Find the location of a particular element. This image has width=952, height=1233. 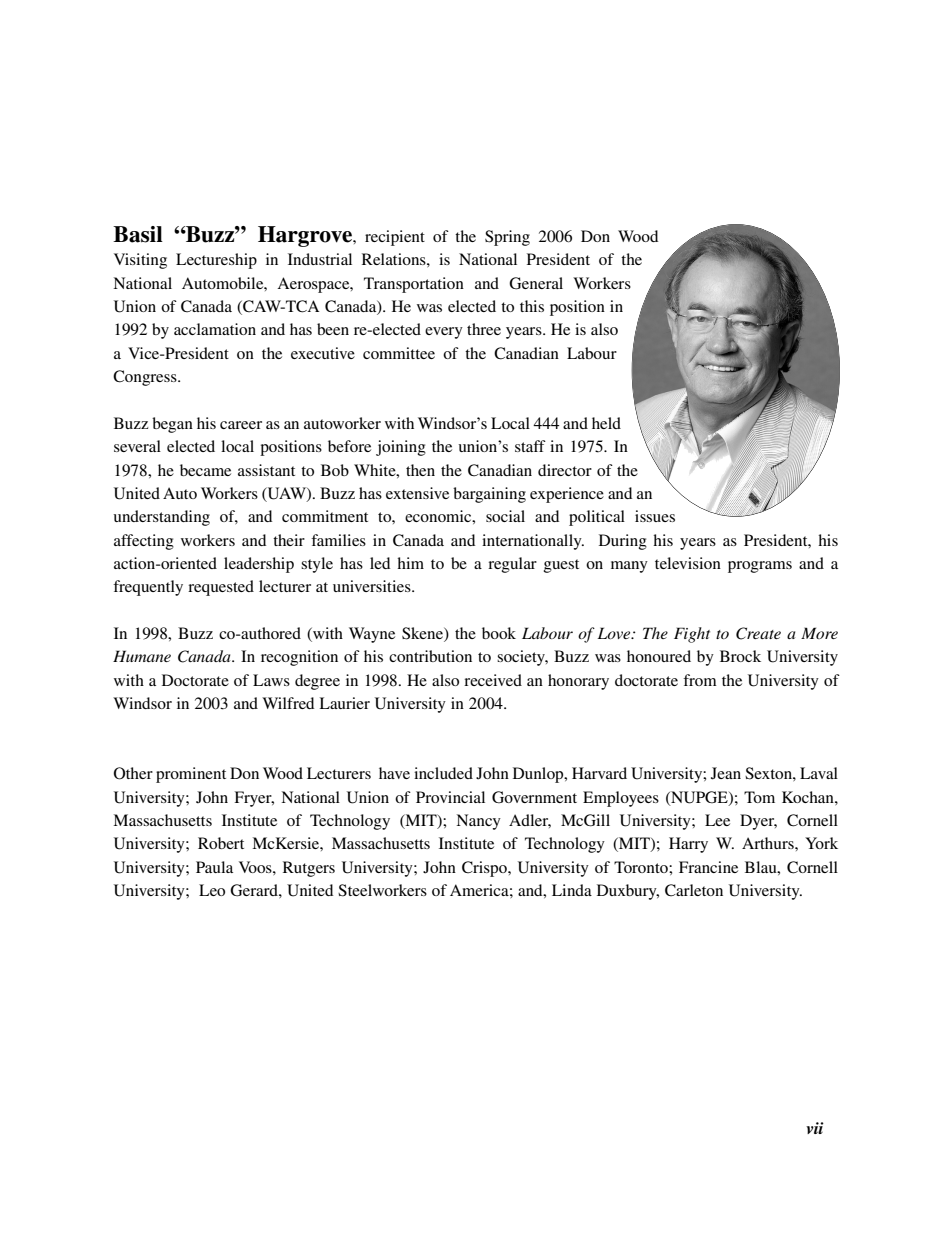

Robert is located at coordinates (221, 843).
